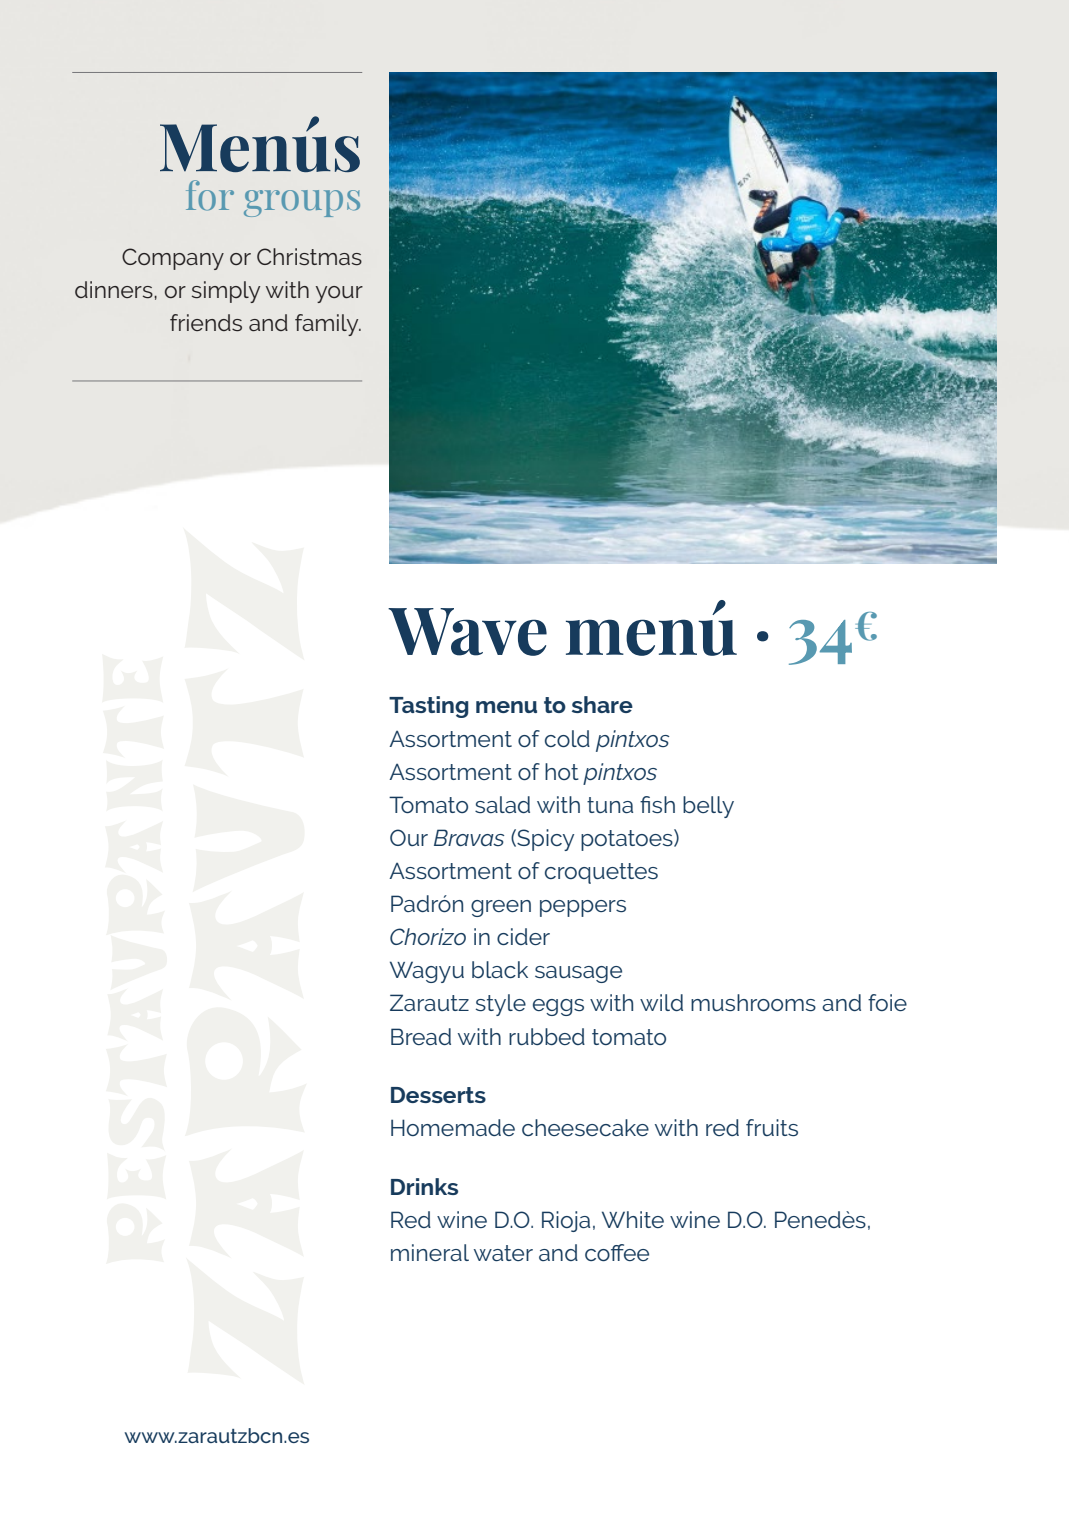  What do you see at coordinates (309, 256) in the screenshot?
I see `Christmas` at bounding box center [309, 256].
